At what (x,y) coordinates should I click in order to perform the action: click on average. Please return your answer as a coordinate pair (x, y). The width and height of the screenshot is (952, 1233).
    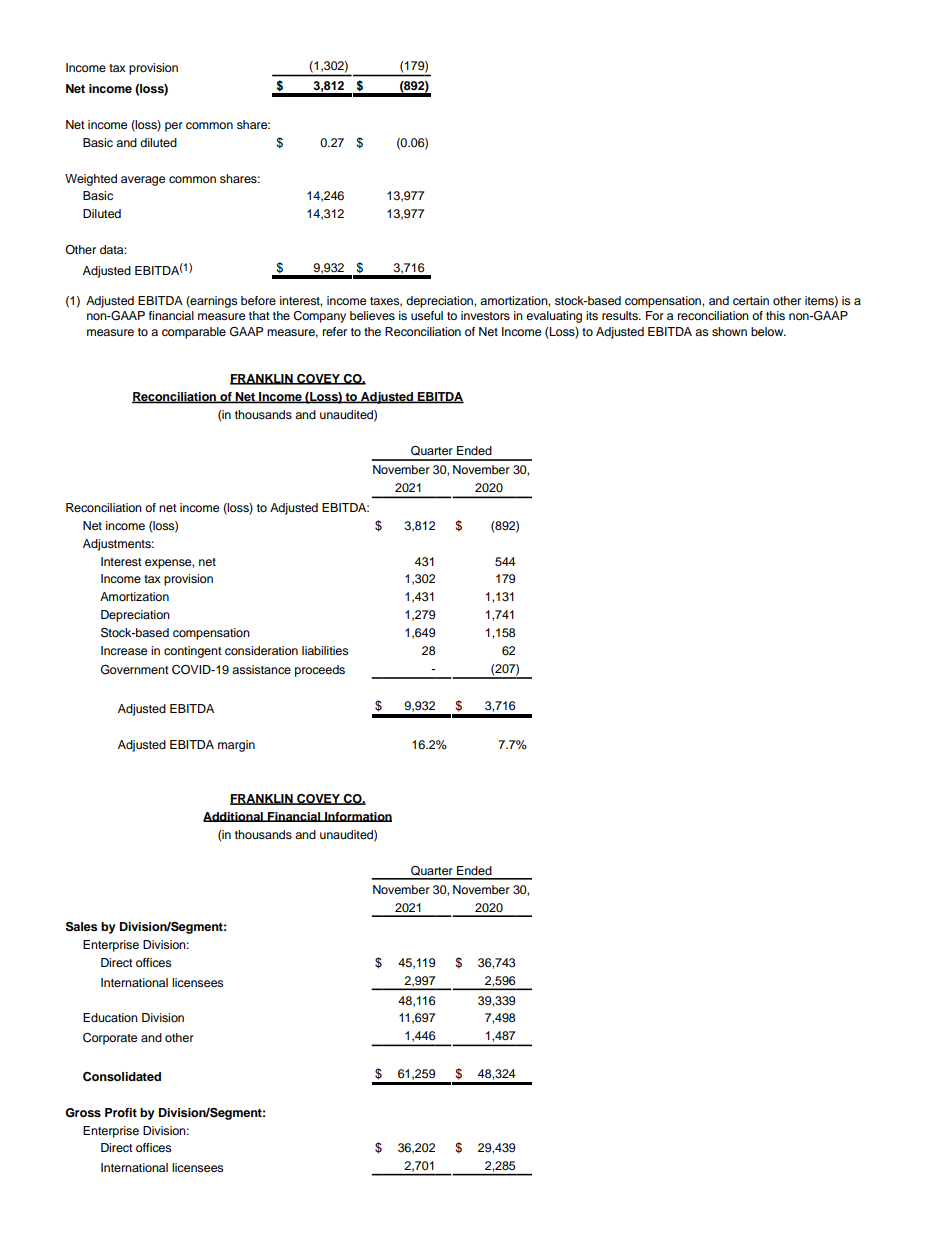
    Looking at the image, I should click on (143, 181).
